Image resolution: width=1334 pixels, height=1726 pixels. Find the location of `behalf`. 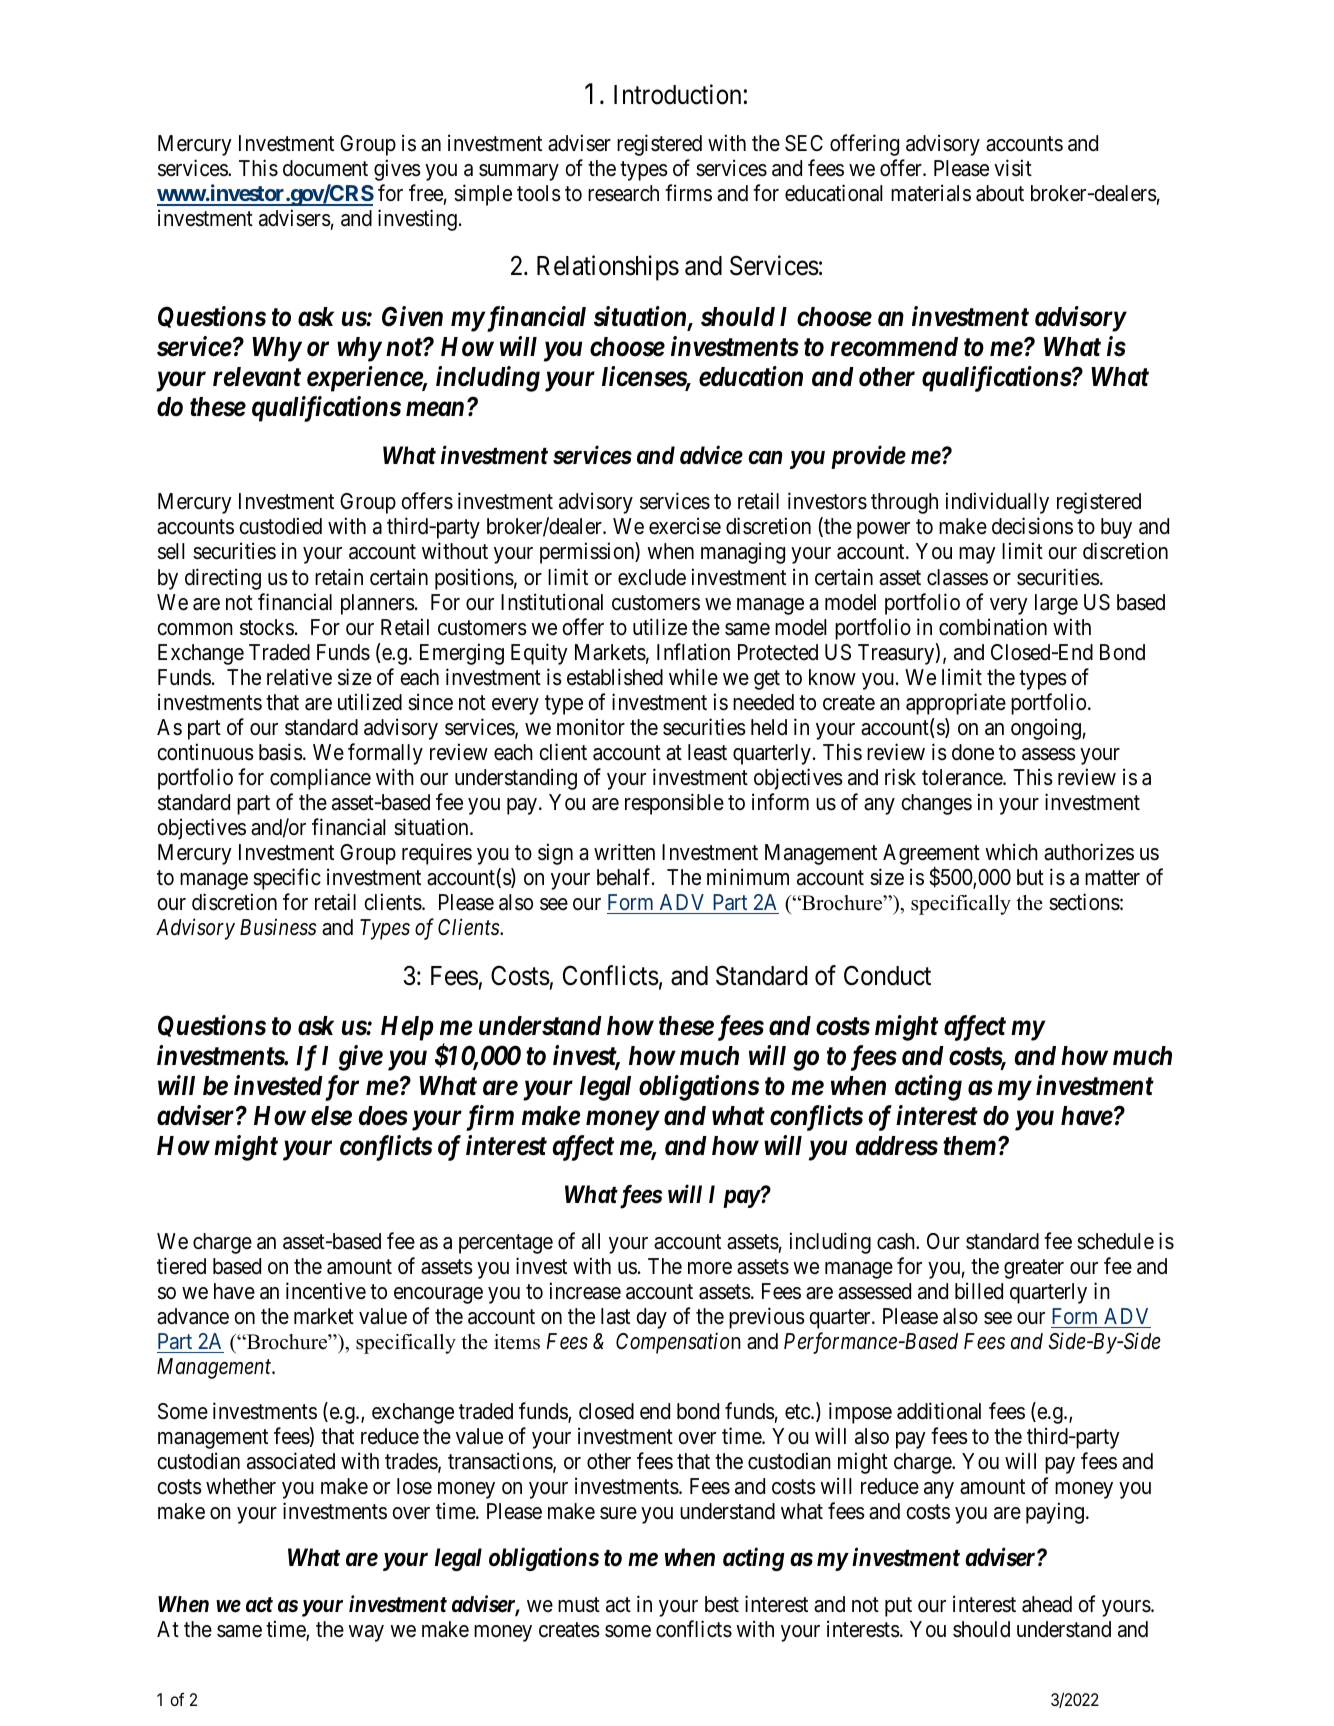

behalf is located at coordinates (625, 877).
